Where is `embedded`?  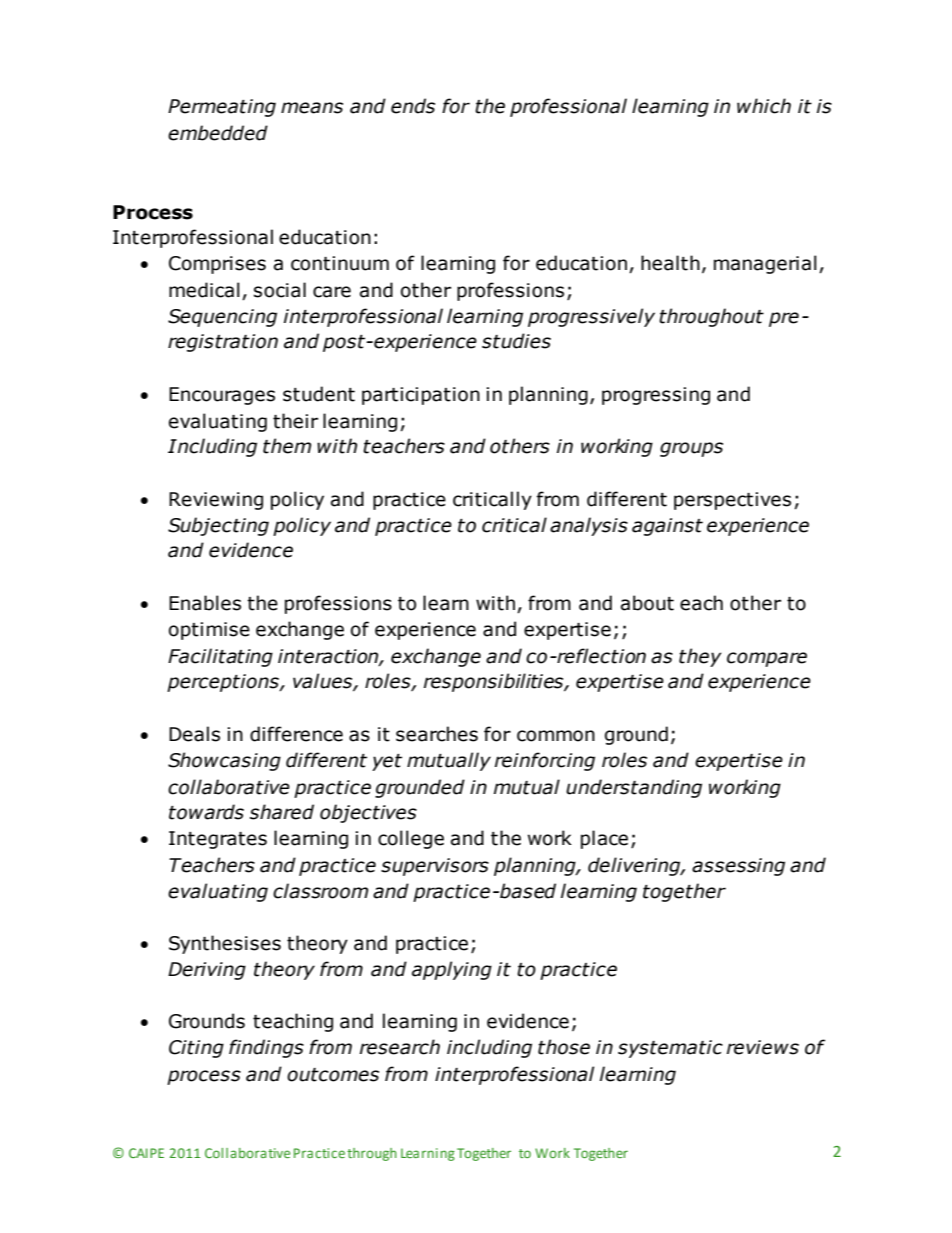 embedded is located at coordinates (218, 133).
